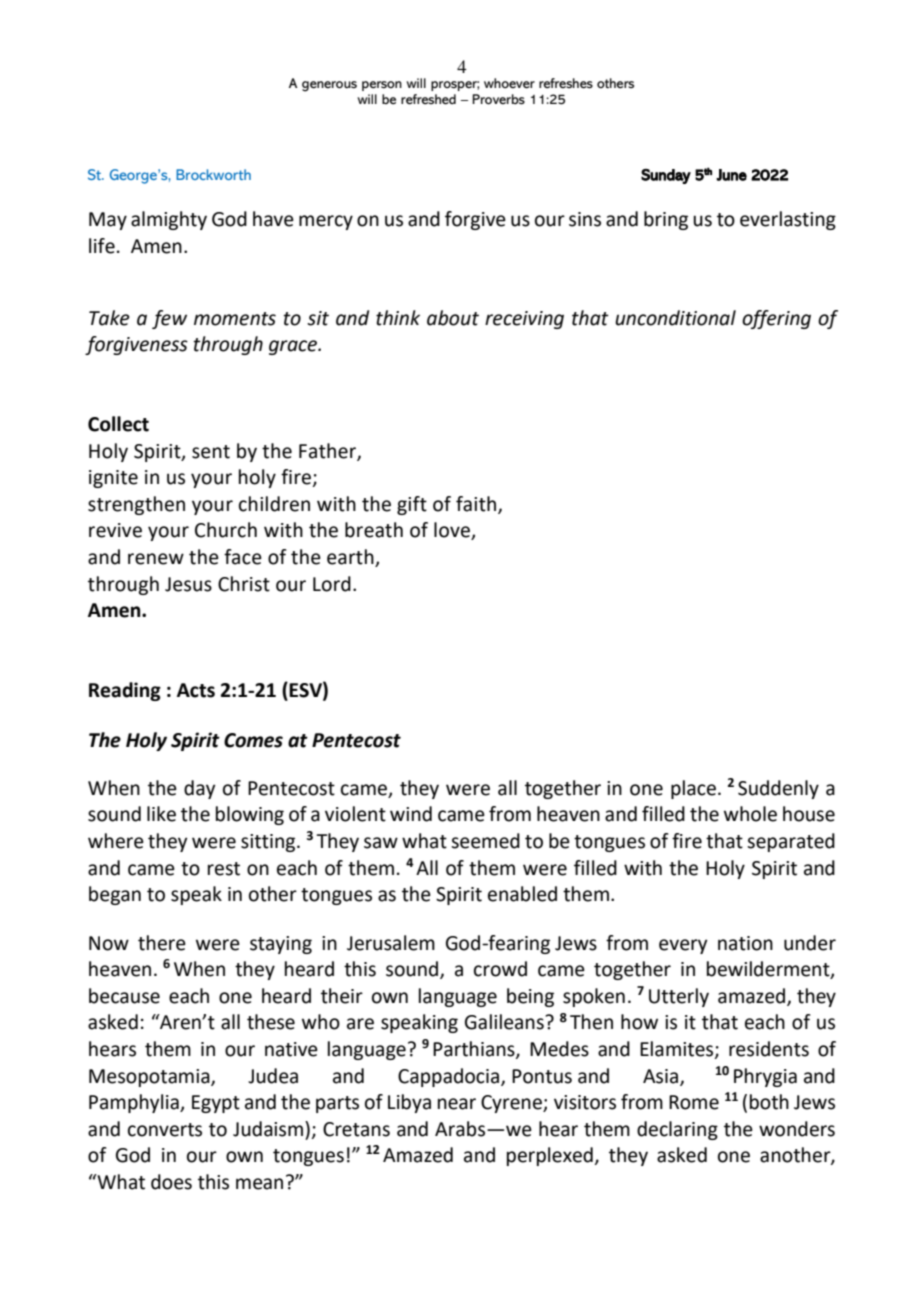  I want to click on wind, so click(411, 814).
